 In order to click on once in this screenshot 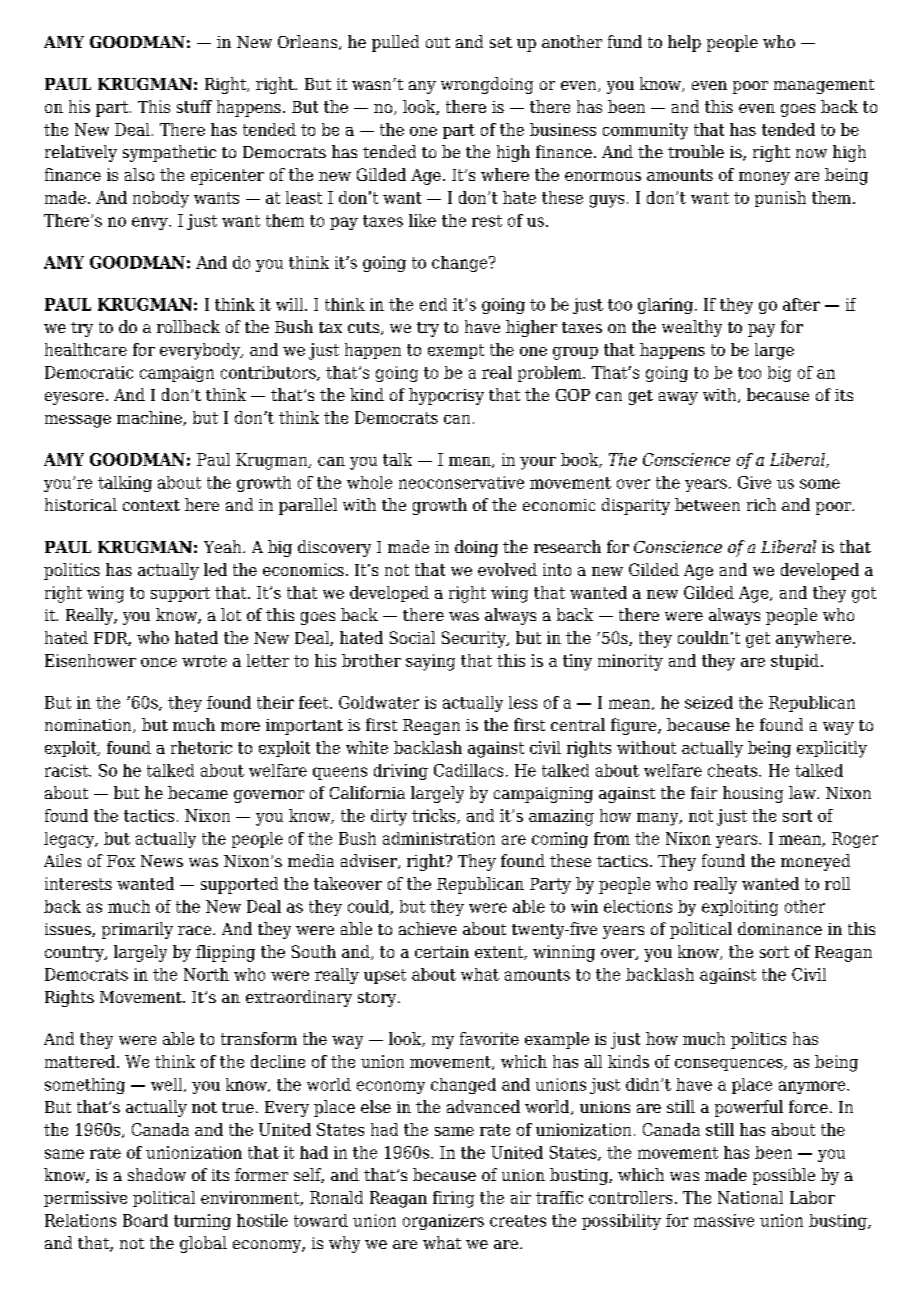, I will do `click(159, 662)`.
